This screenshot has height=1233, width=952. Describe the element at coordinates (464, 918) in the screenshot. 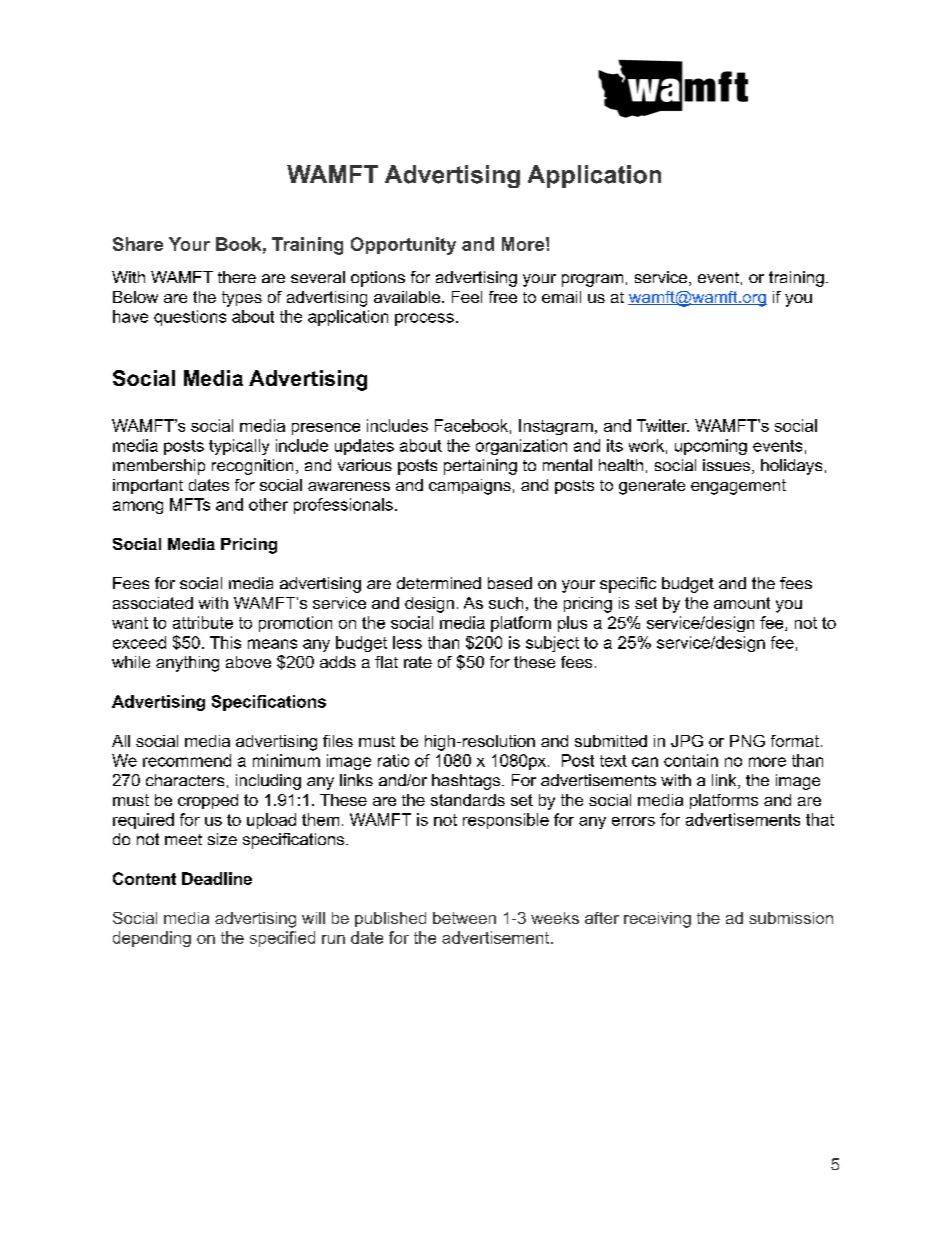

I see `between` at that location.
